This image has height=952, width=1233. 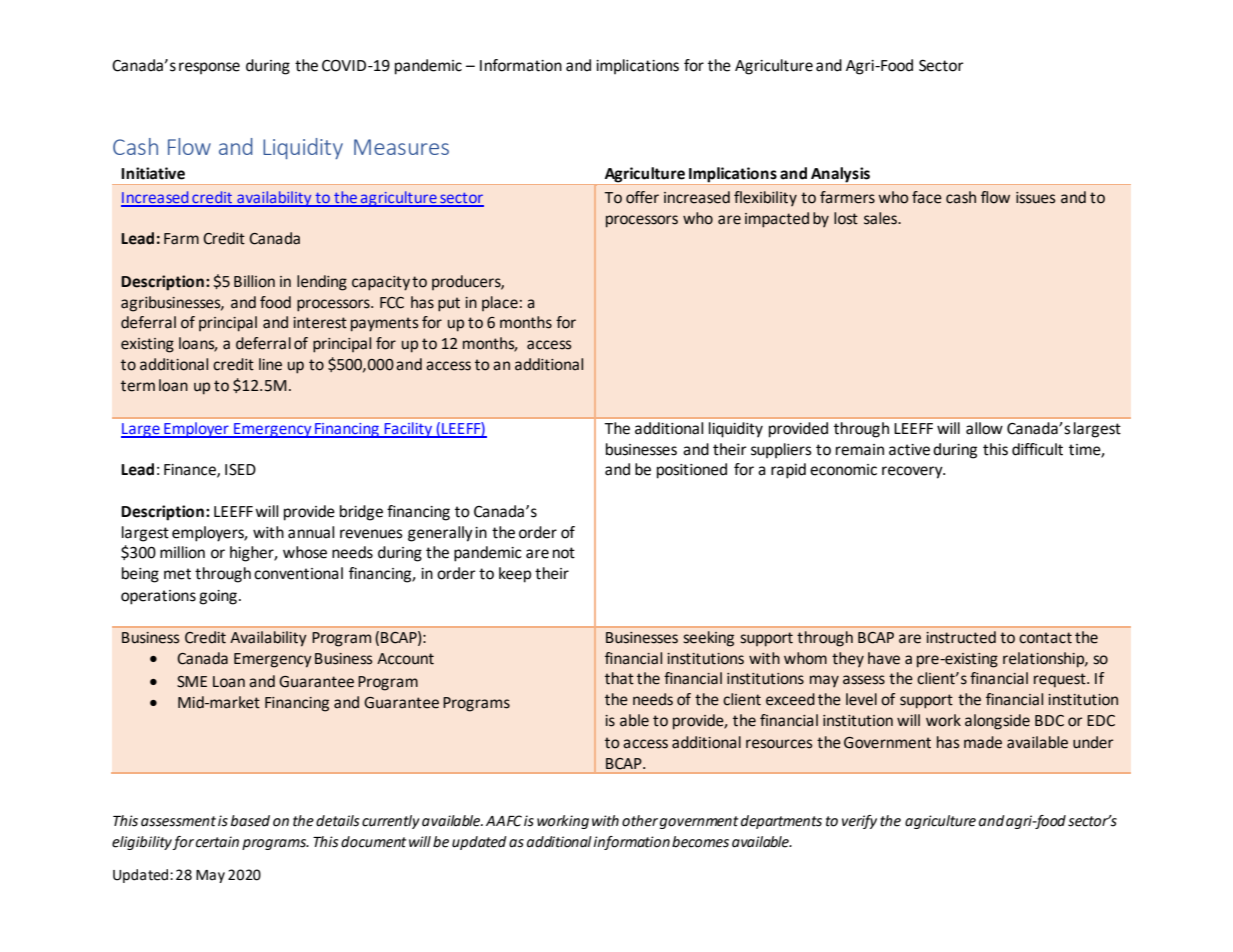 What do you see at coordinates (859, 822) in the image?
I see `verify` at bounding box center [859, 822].
